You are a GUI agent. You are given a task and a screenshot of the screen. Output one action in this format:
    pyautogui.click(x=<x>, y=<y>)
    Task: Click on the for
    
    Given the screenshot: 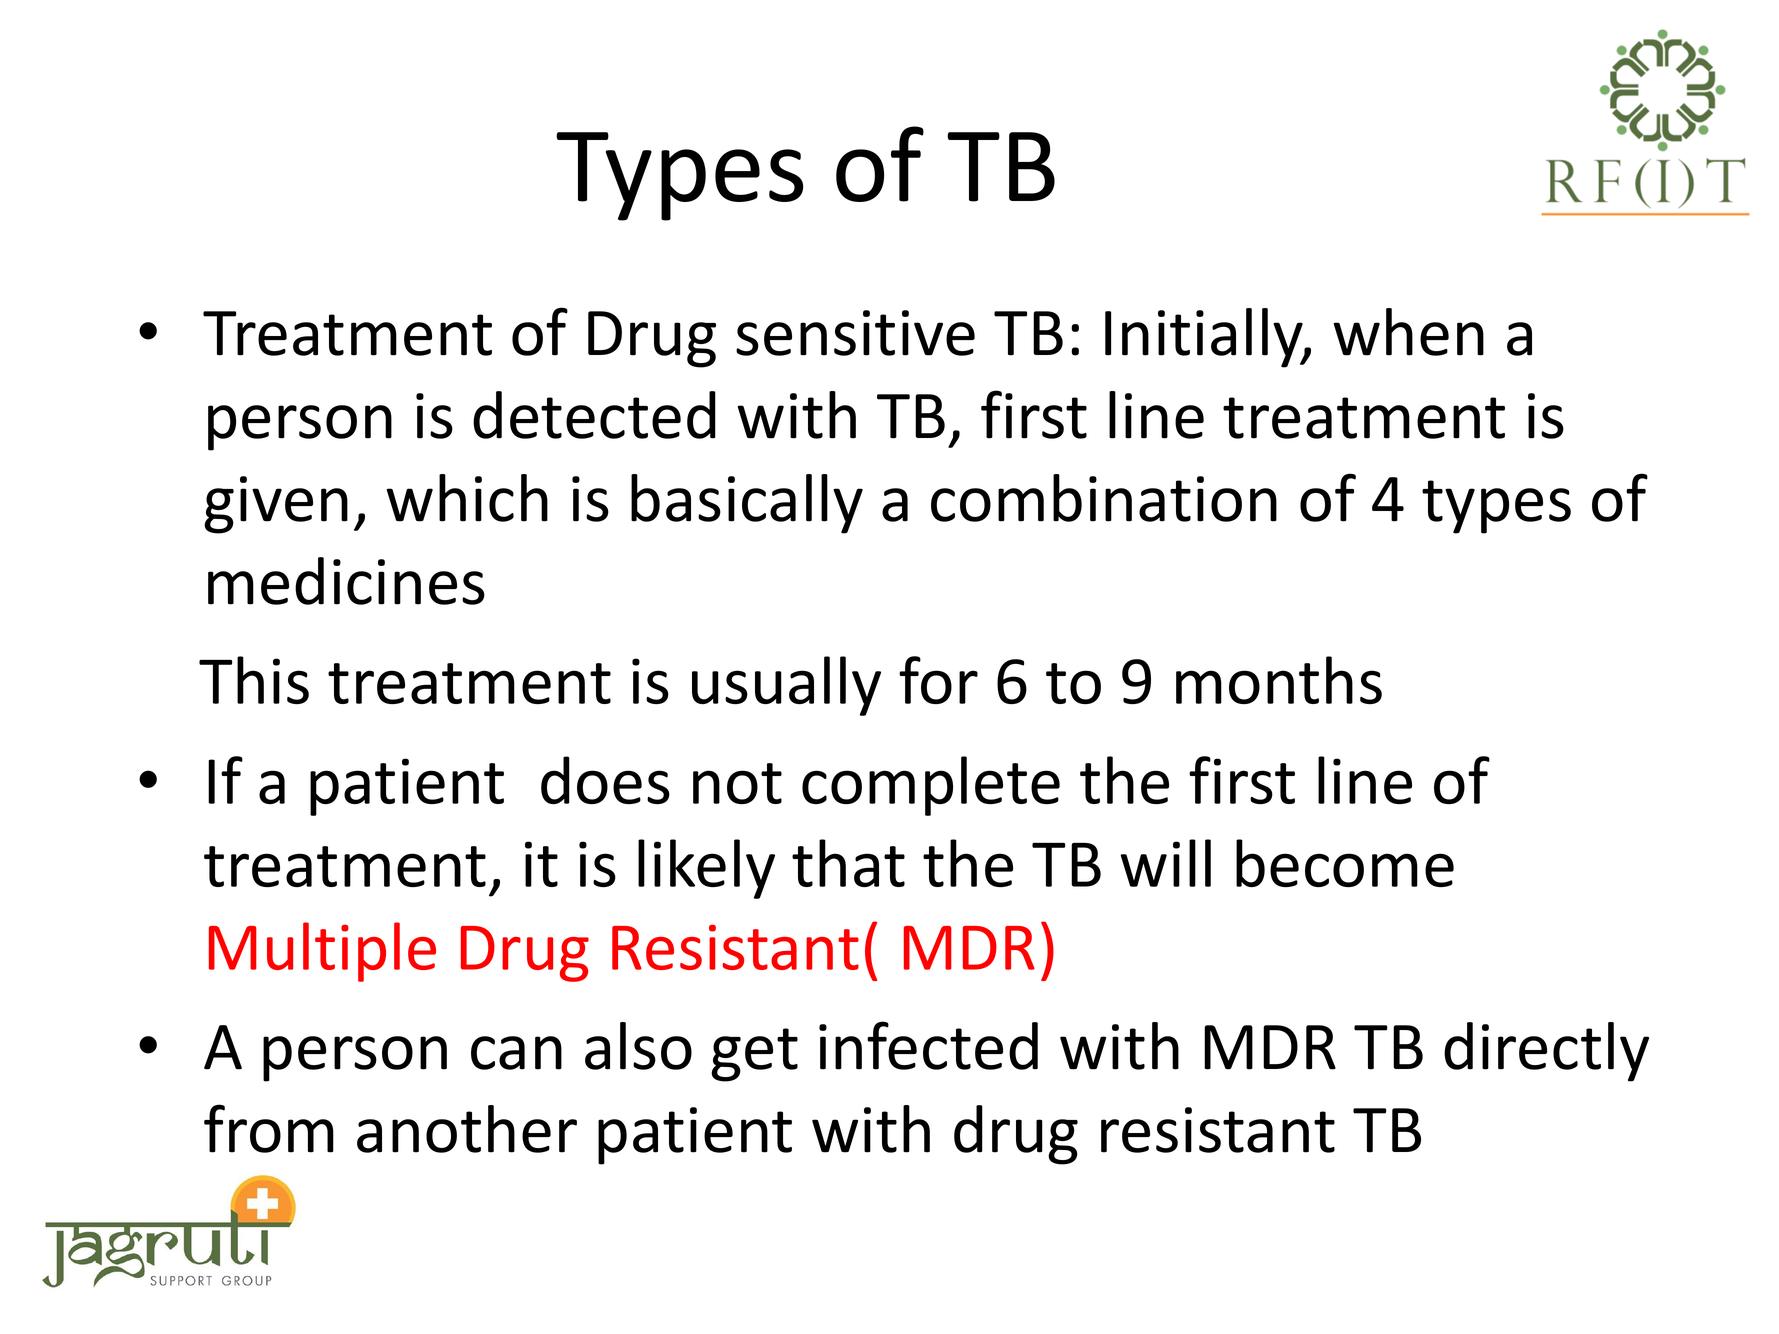 What is the action you would take?
    pyautogui.click(x=938, y=680)
